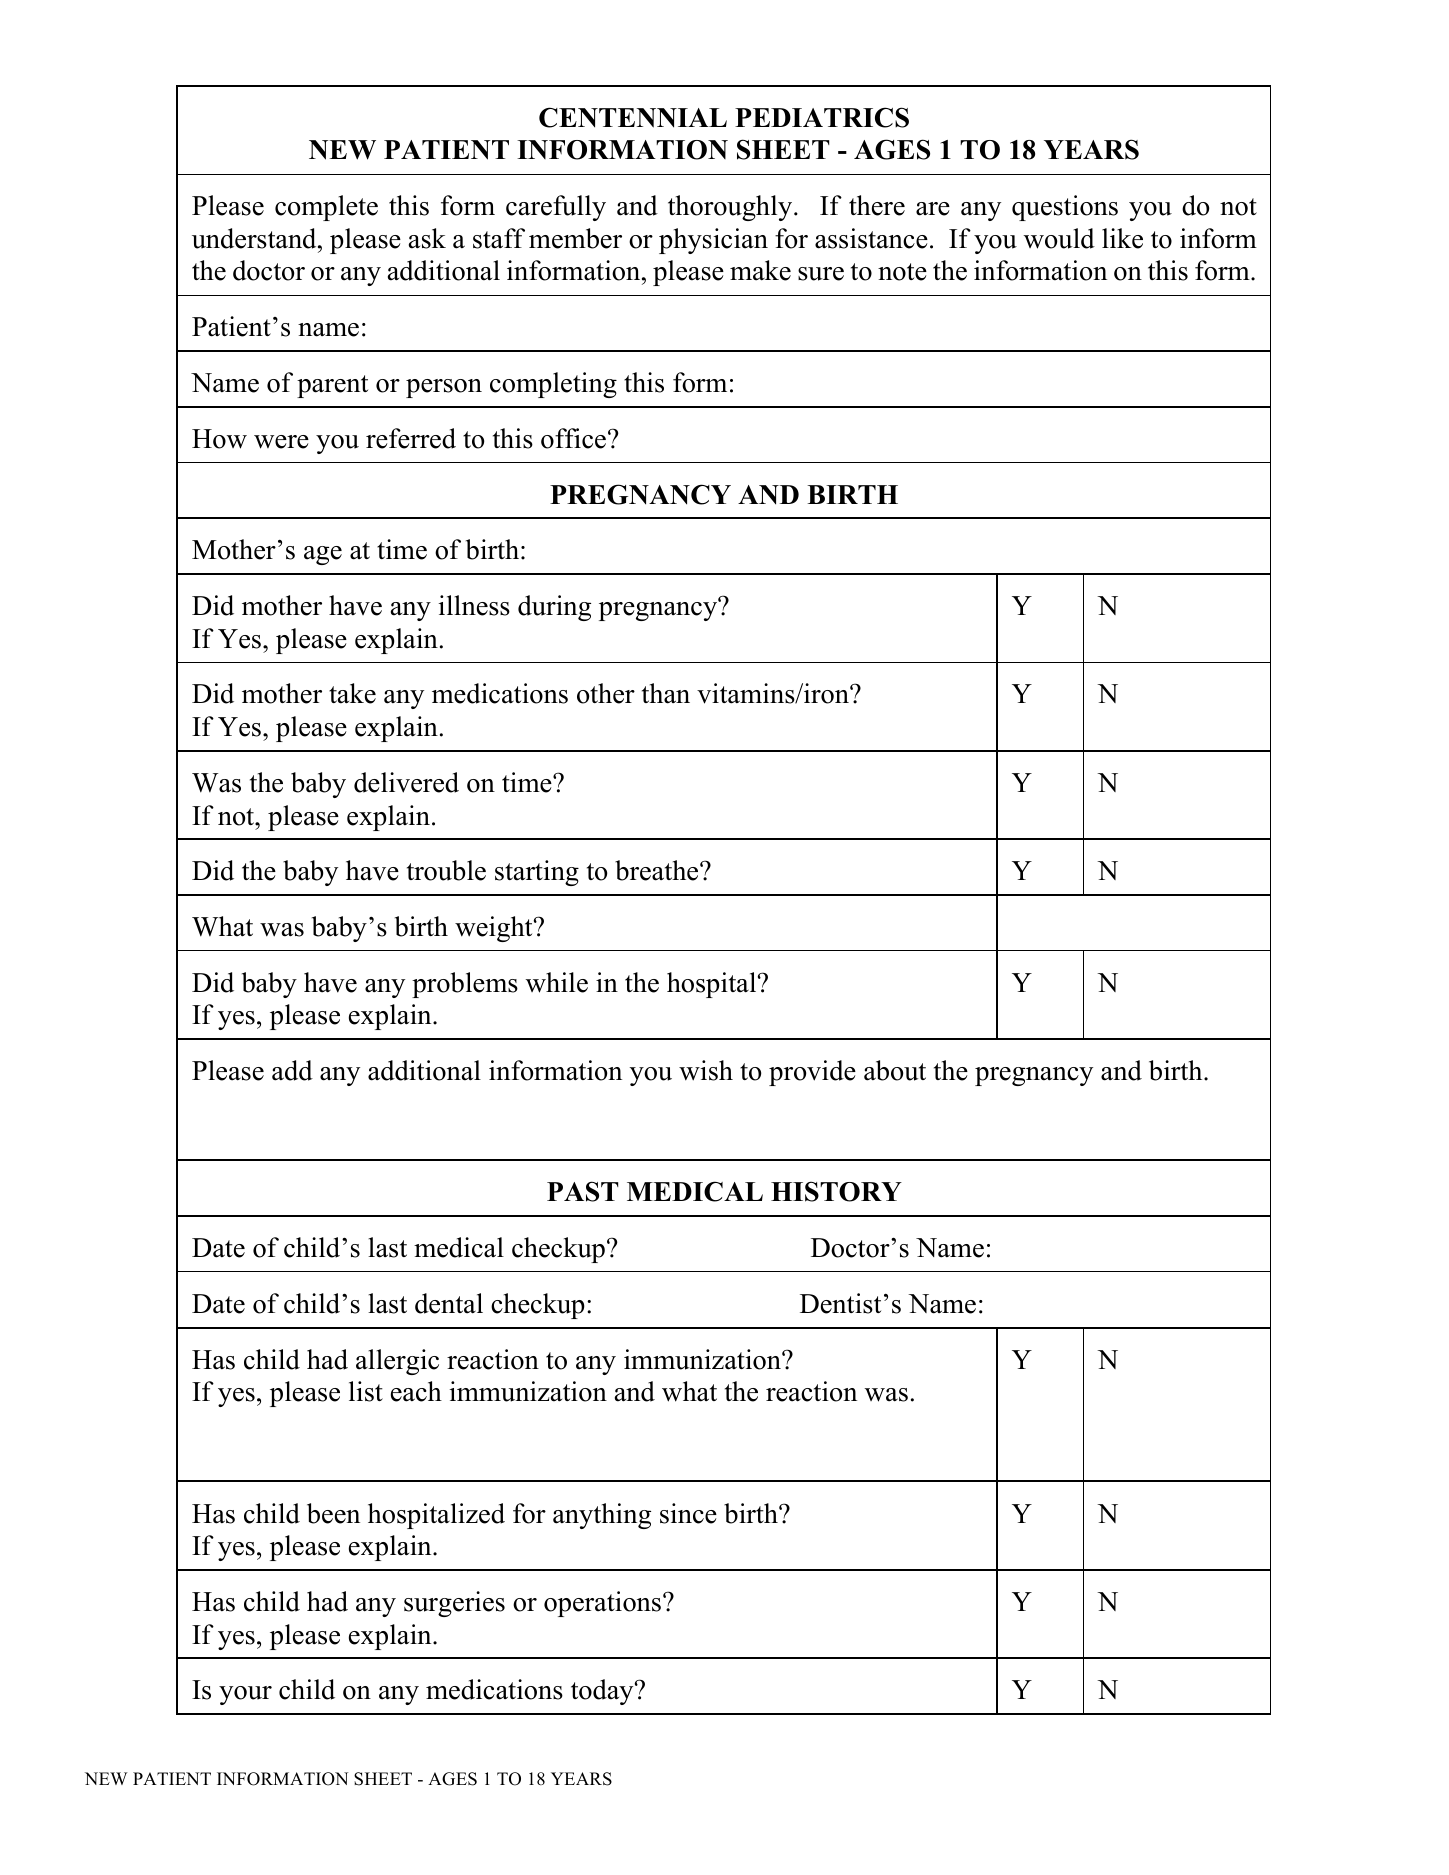  I want to click on CENTENNIAL, so click(633, 117).
